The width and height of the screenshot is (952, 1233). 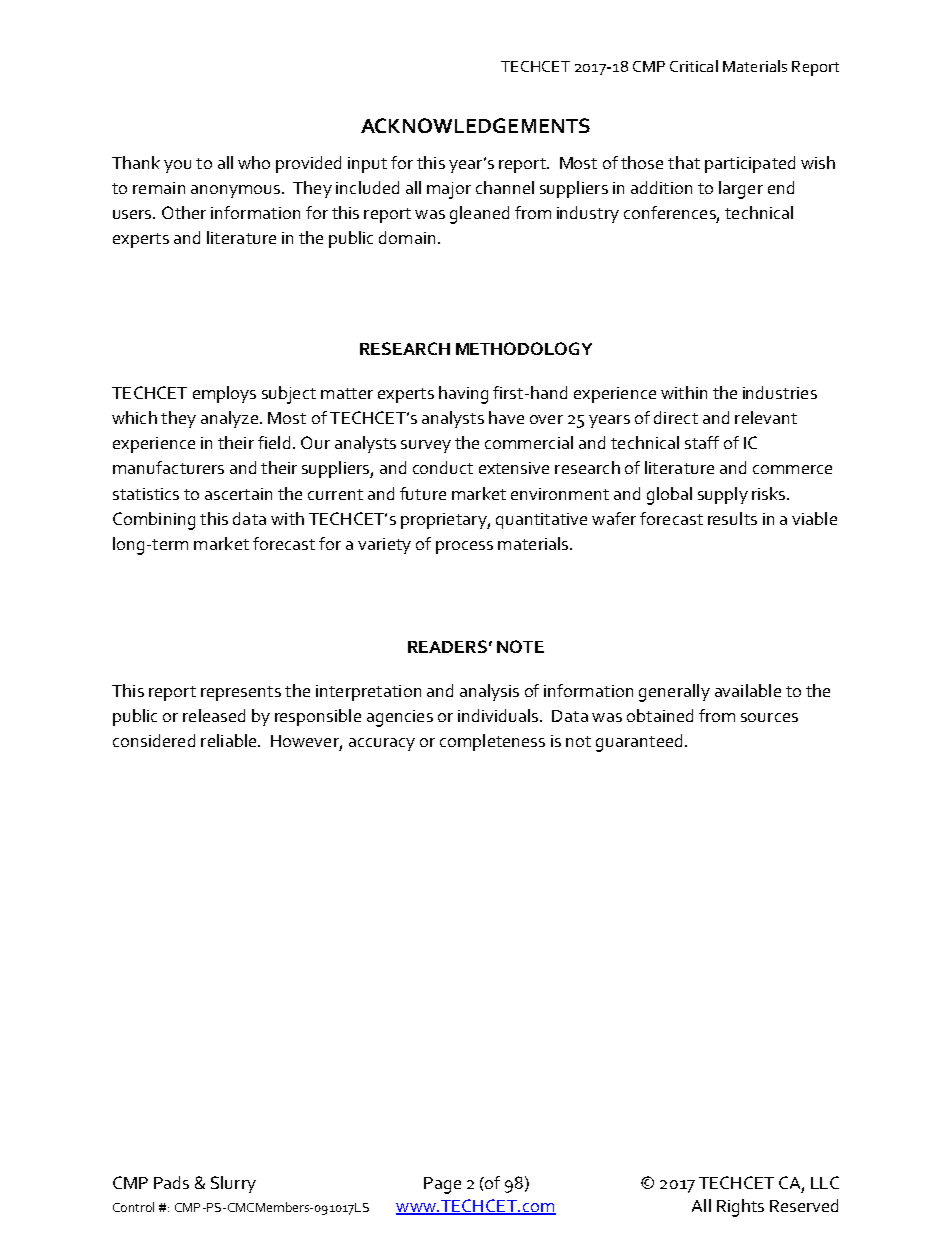 What do you see at coordinates (475, 125) in the screenshot?
I see `ACKNOWLEDGEMENTS` at bounding box center [475, 125].
